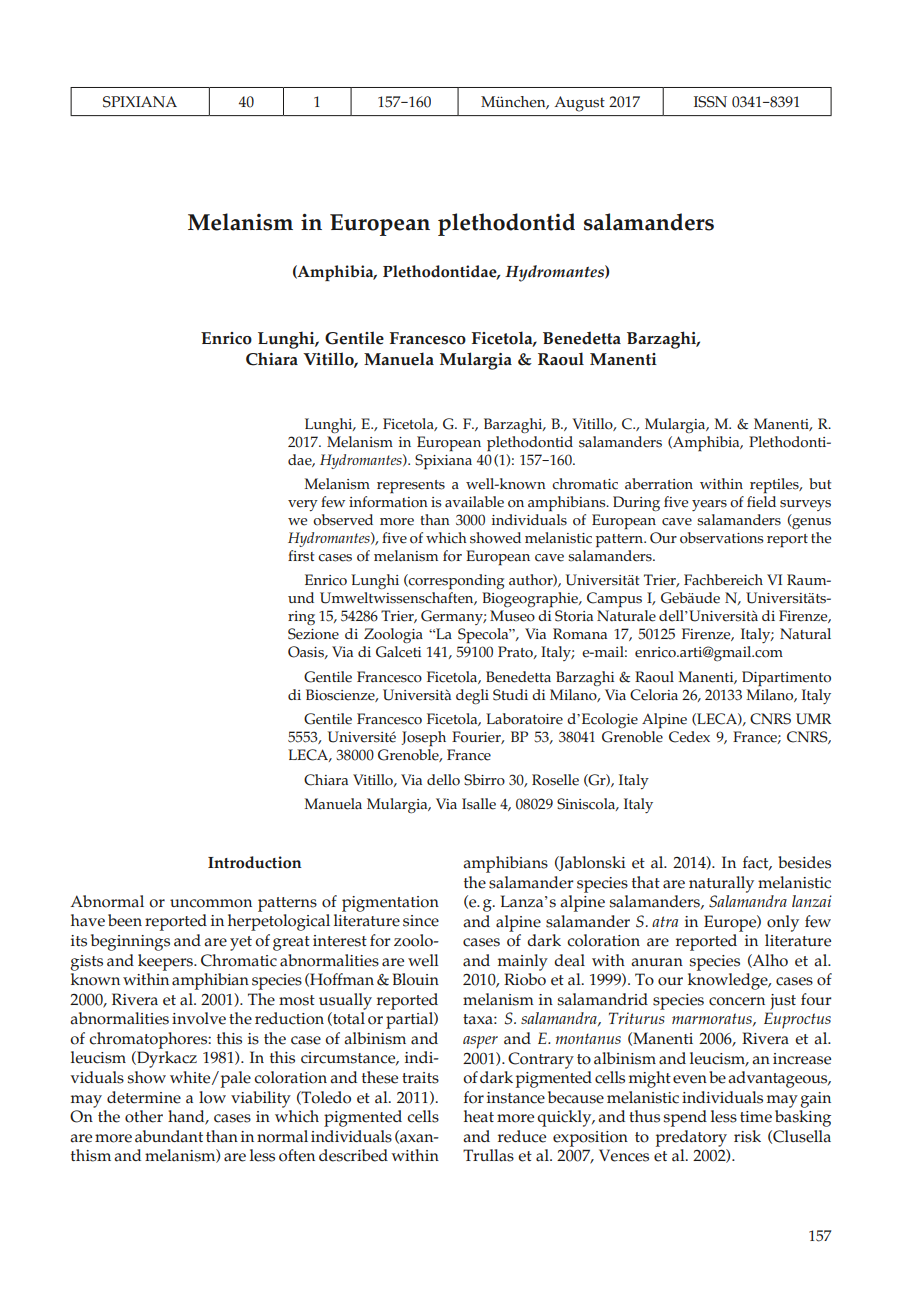  What do you see at coordinates (421, 921) in the document?
I see `since` at bounding box center [421, 921].
